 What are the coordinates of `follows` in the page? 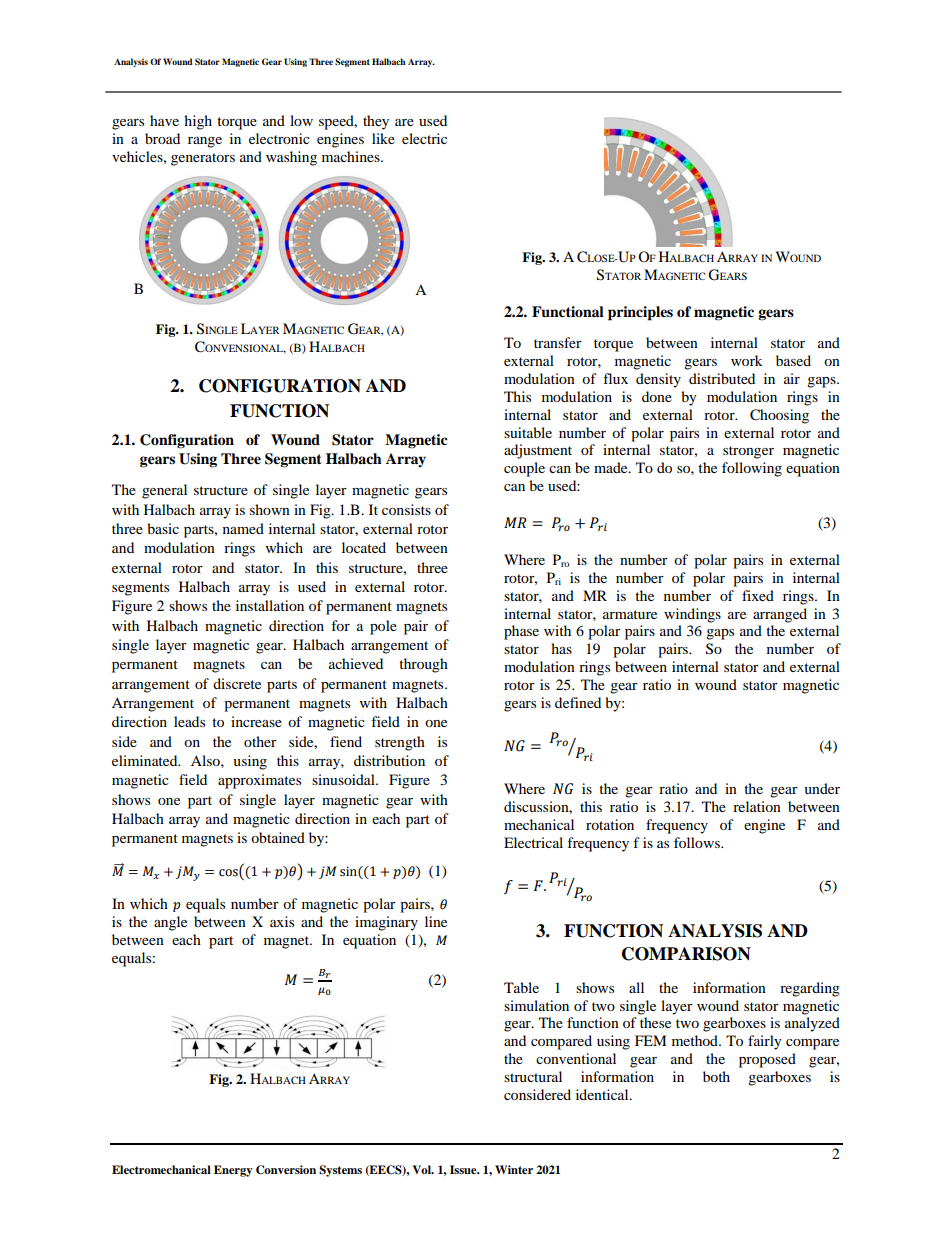 It's located at (698, 842).
